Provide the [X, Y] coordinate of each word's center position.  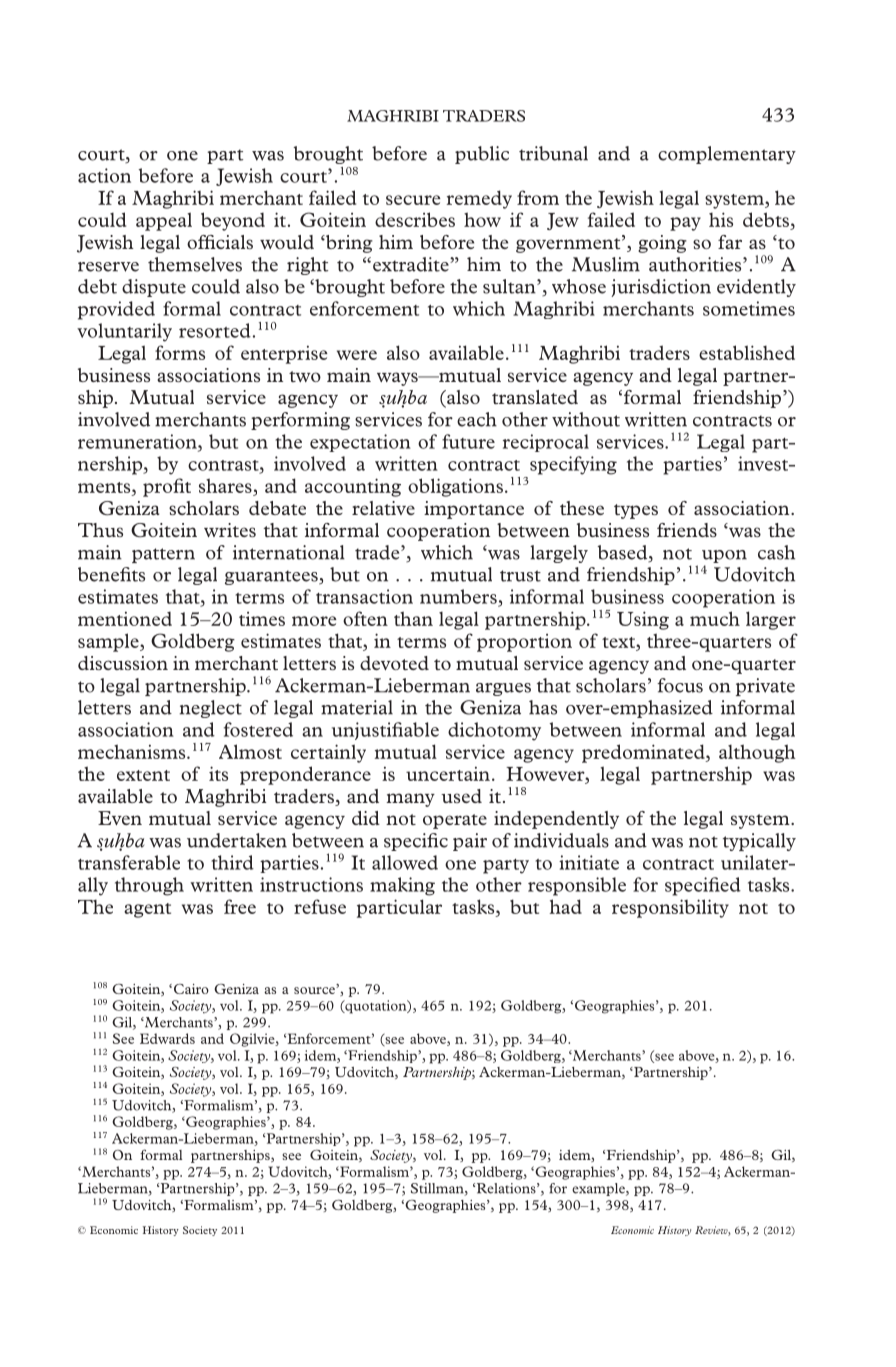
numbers [458, 596]
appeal [164, 221]
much [715, 618]
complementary [727, 155]
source [315, 990]
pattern [163, 555]
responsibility [670, 908]
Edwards [167, 1038]
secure [413, 200]
